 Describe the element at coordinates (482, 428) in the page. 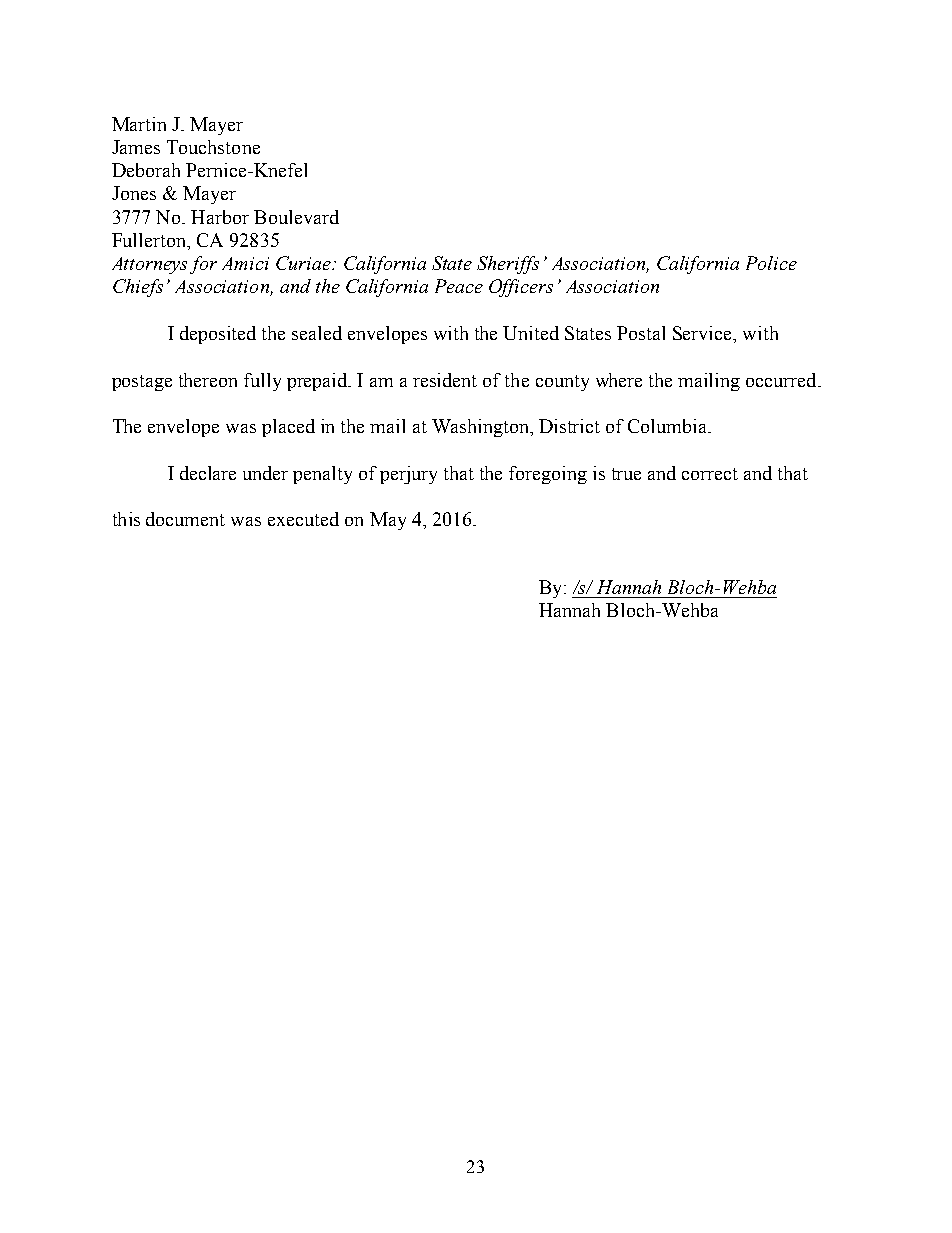

I see `Washington` at that location.
